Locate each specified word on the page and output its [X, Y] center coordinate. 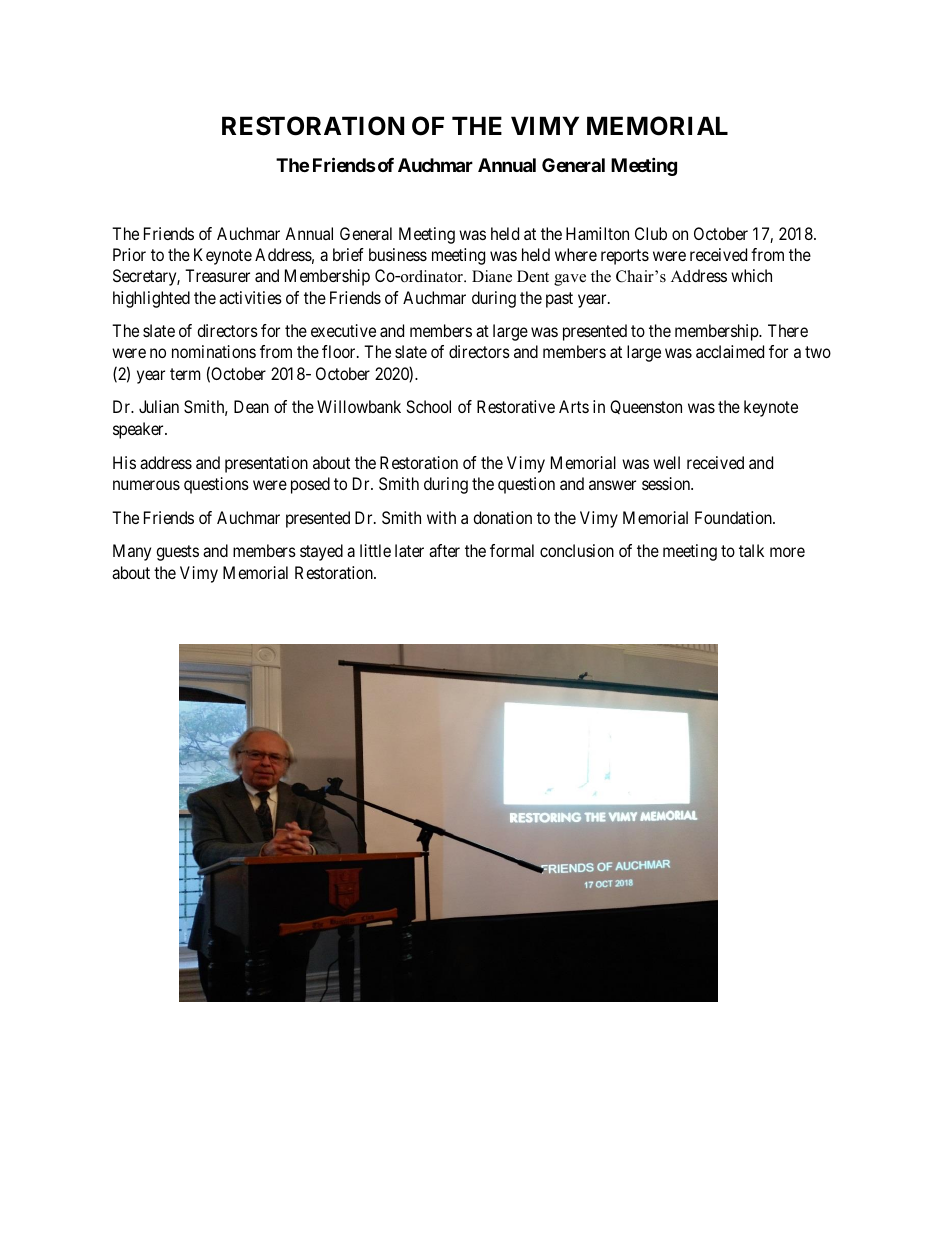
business [398, 254]
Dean [251, 406]
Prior [129, 254]
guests [177, 553]
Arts [574, 406]
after [444, 550]
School [428, 406]
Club [651, 233]
